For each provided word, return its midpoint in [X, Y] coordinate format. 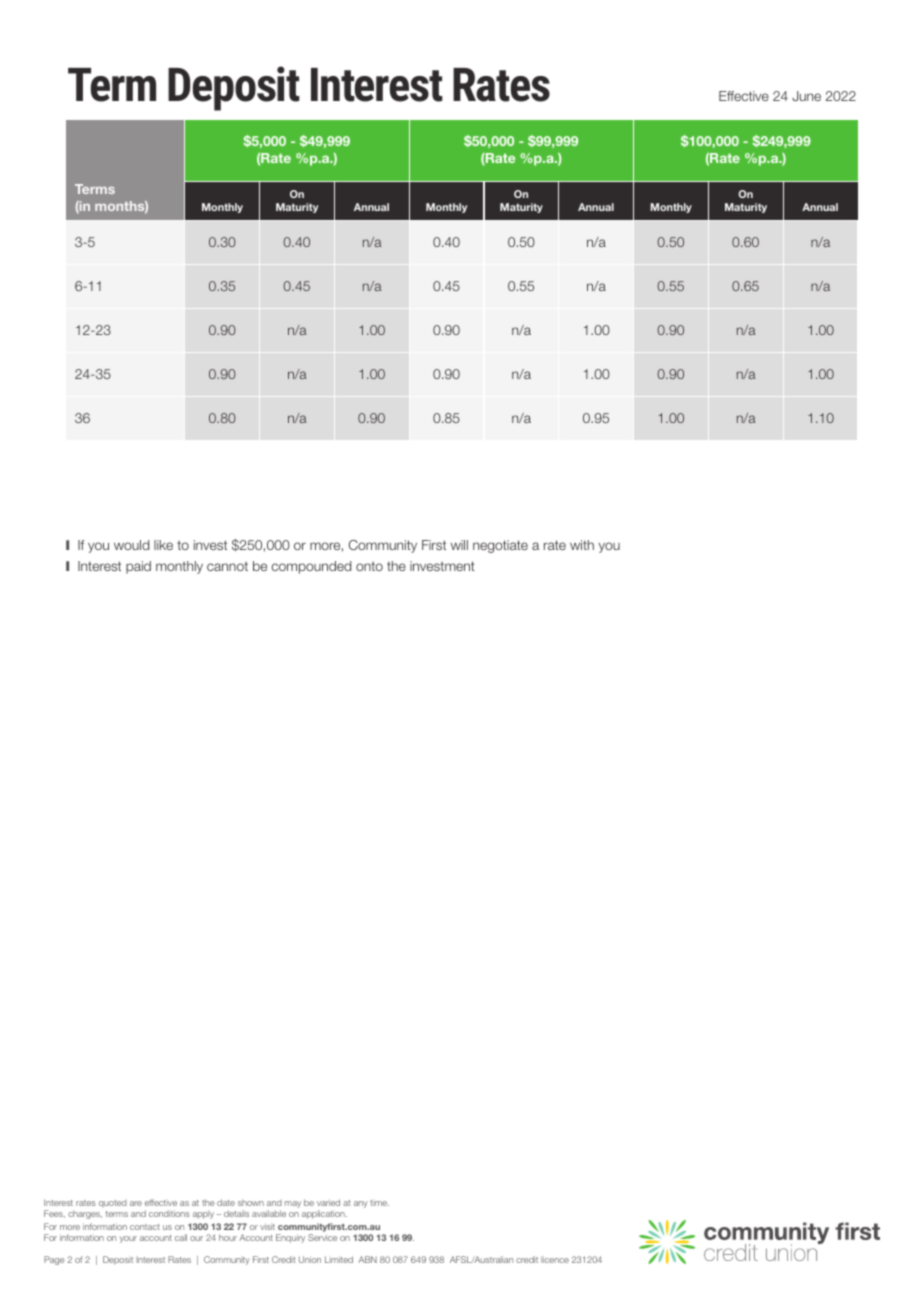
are [136, 1203]
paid [138, 567]
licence [555, 1259]
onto [369, 566]
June [806, 96]
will [459, 545]
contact [145, 1227]
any [361, 1204]
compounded [311, 567]
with [582, 545]
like [163, 545]
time [379, 1202]
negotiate [500, 546]
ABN [367, 1259]
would [131, 545]
